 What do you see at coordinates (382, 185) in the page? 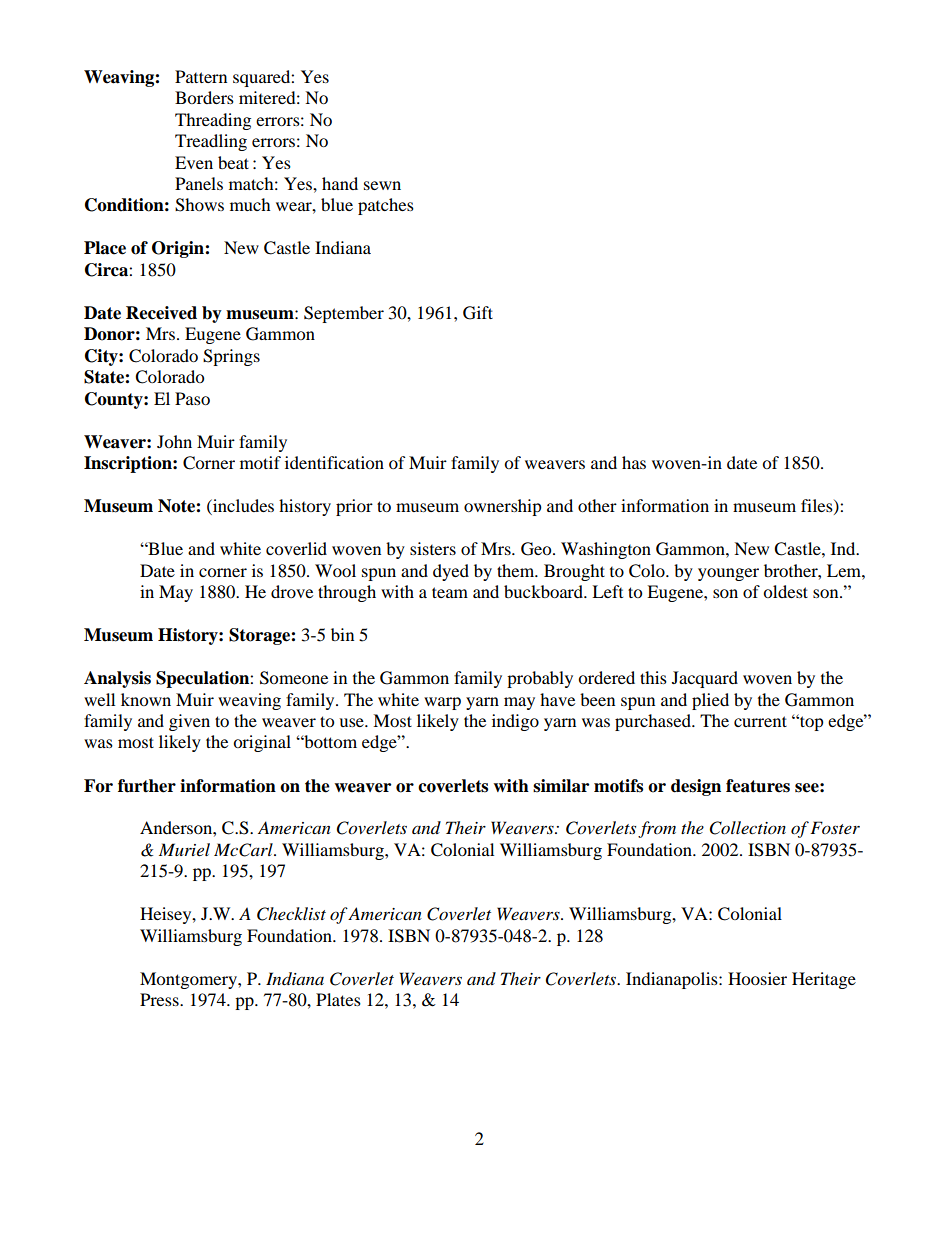
I see `sewn` at bounding box center [382, 185].
